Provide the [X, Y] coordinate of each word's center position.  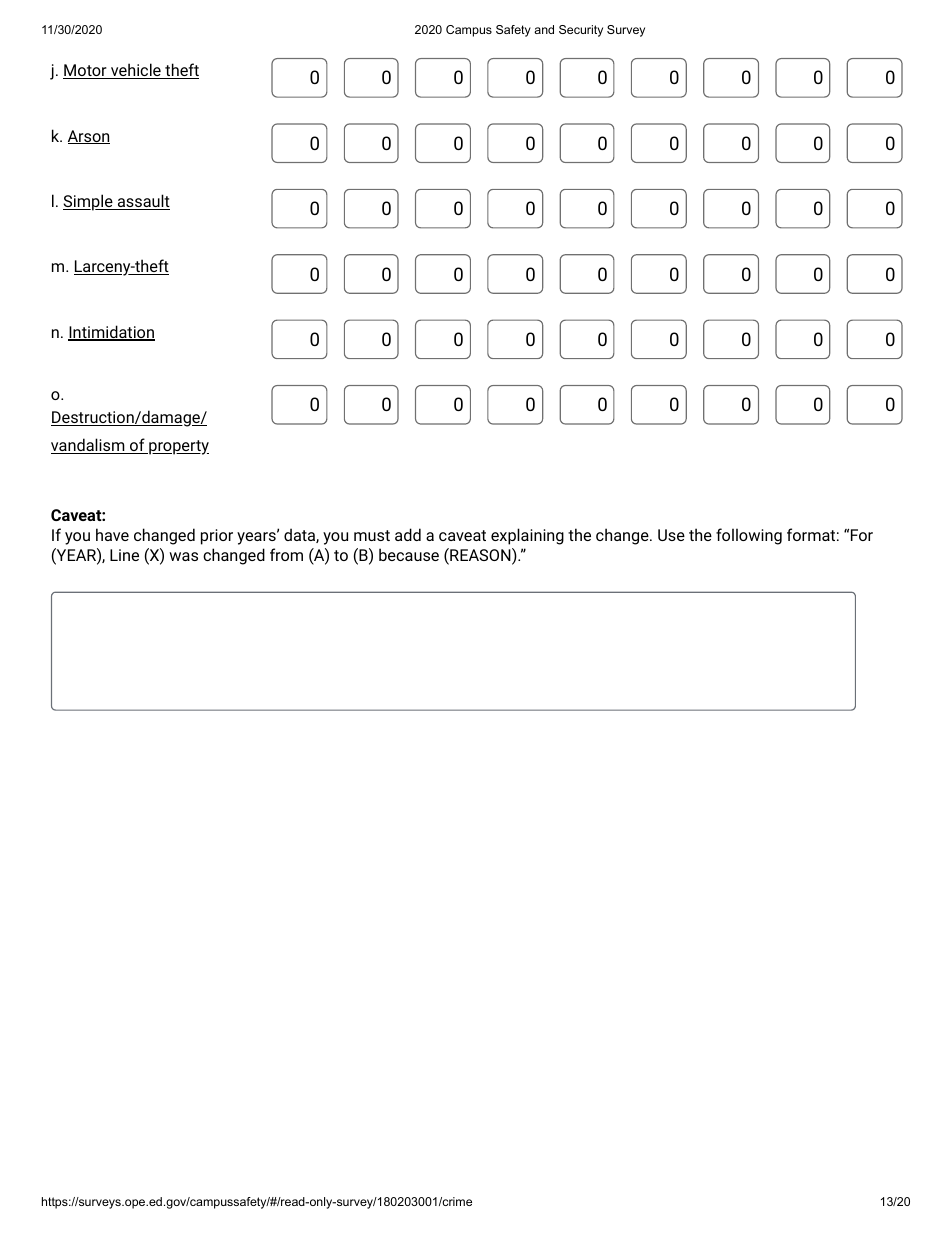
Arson [89, 137]
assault [142, 202]
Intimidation [111, 333]
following [749, 536]
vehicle [136, 71]
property [178, 447]
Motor [86, 71]
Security [581, 31]
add [408, 534]
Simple [89, 202]
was [183, 556]
